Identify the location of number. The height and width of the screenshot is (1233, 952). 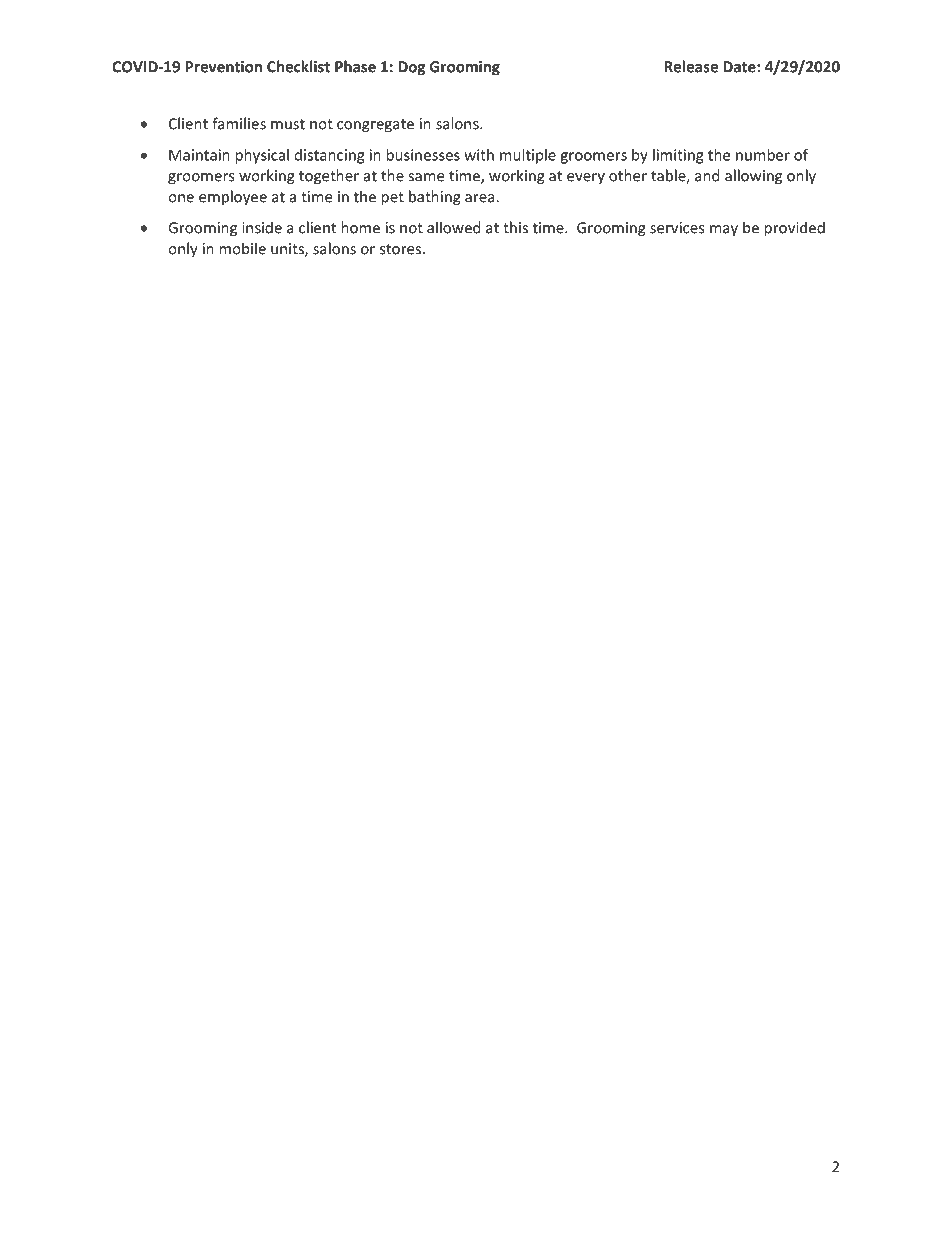
(763, 155).
